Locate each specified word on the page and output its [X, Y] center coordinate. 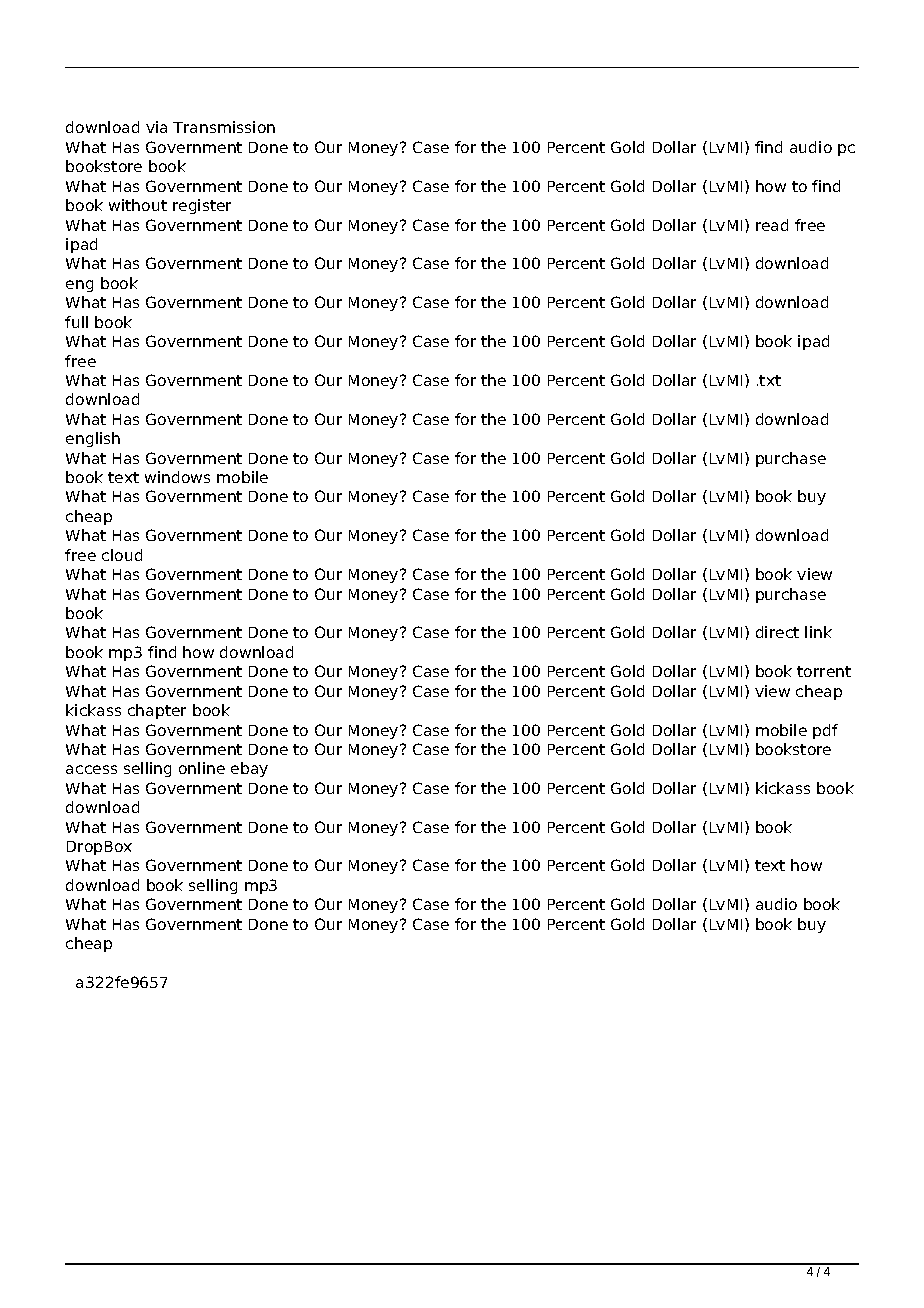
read [772, 225]
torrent [824, 671]
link [818, 632]
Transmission [224, 127]
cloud [122, 555]
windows [177, 477]
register [202, 206]
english [93, 439]
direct [777, 632]
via [156, 127]
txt [770, 380]
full [76, 322]
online [202, 768]
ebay [249, 769]
